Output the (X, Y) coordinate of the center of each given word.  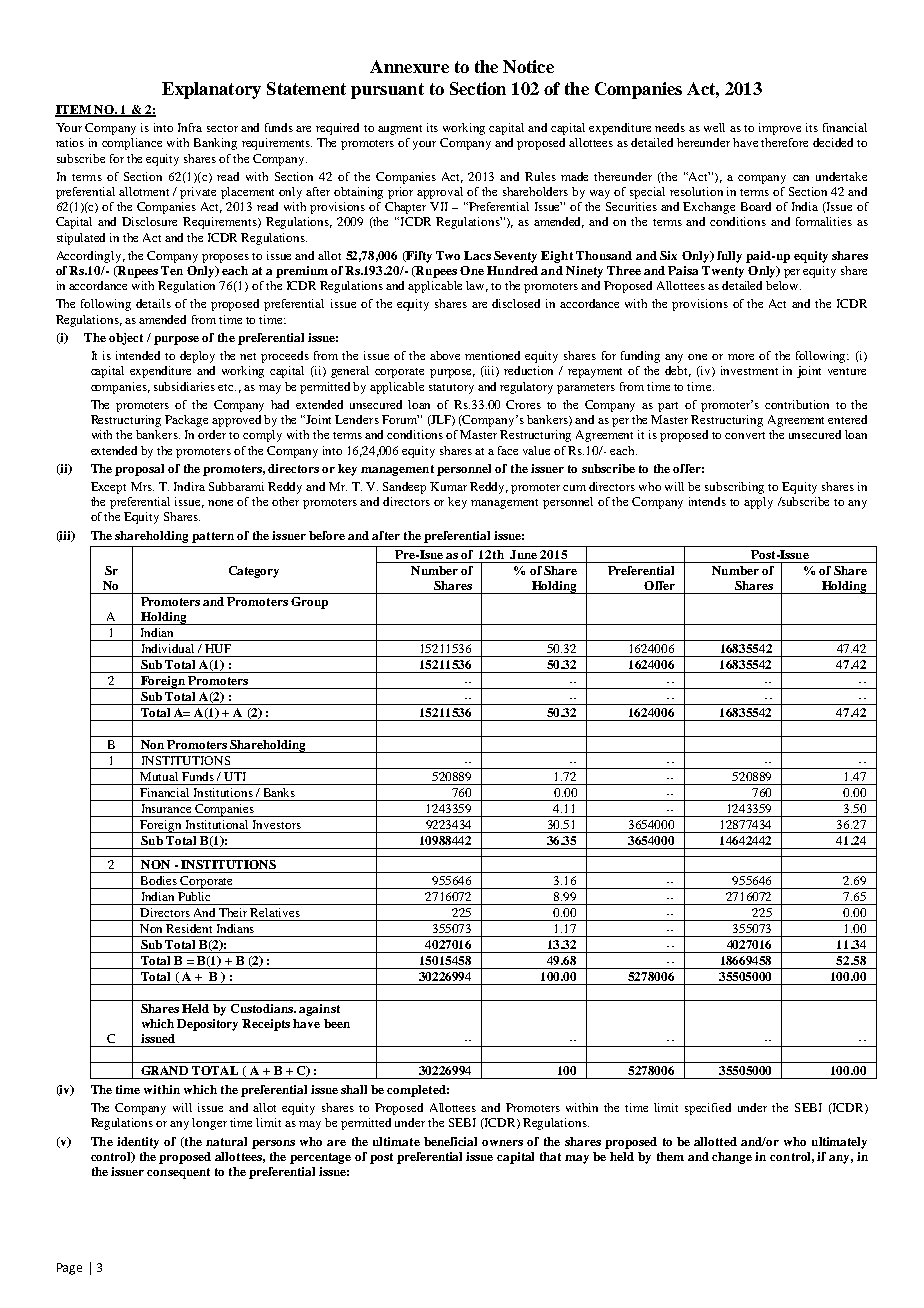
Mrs (142, 486)
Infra (190, 127)
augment (400, 130)
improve (780, 129)
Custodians (263, 1008)
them (670, 1156)
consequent (178, 1173)
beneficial (450, 1141)
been (337, 1023)
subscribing (734, 488)
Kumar (448, 486)
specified (708, 1109)
